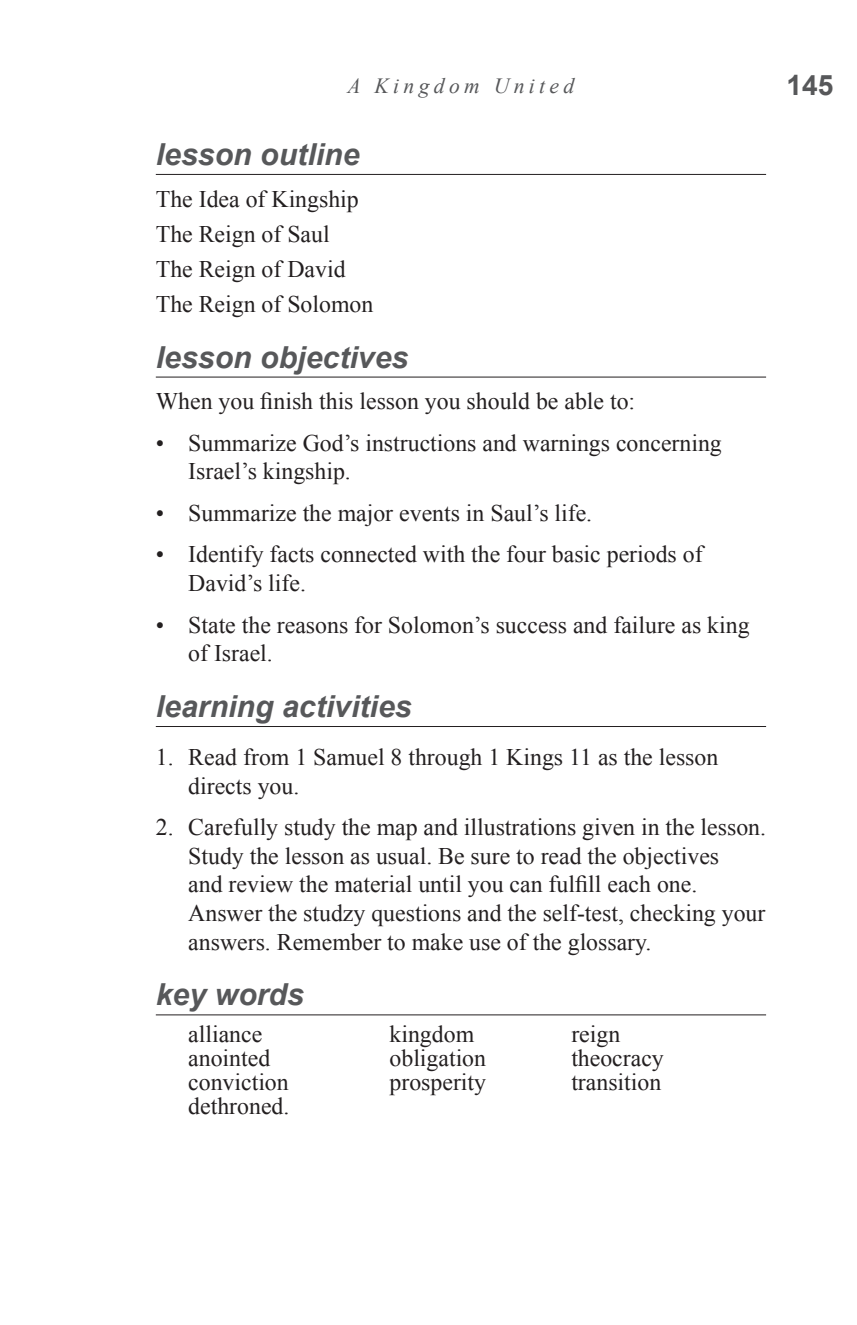 The width and height of the page is (857, 1325). I want to click on able, so click(584, 401).
